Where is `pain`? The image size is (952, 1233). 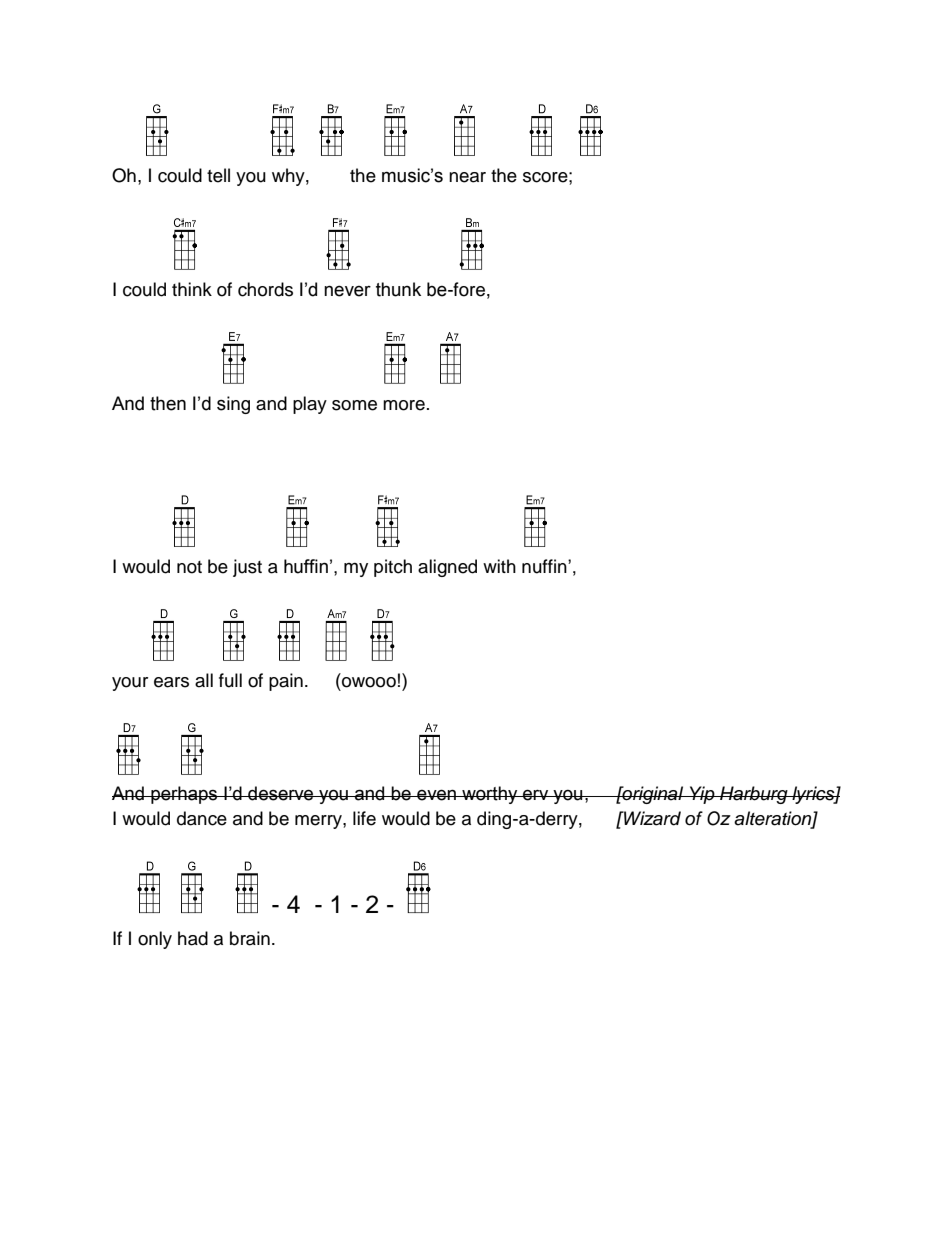 pain is located at coordinates (286, 682).
